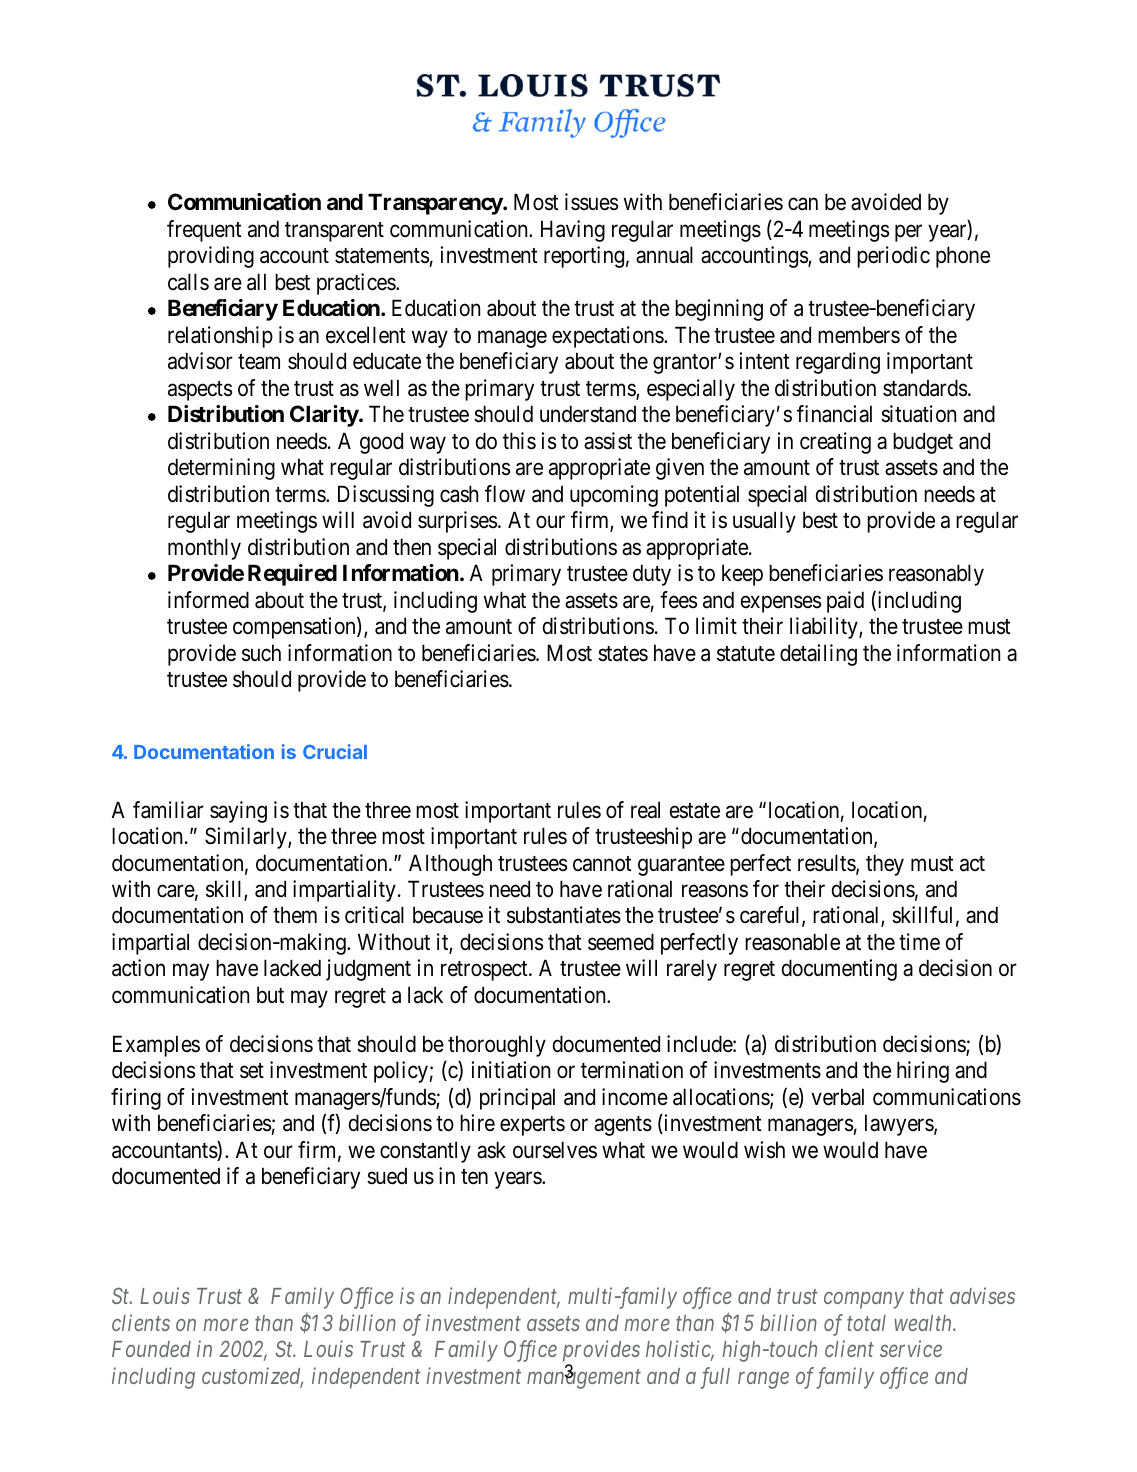 This page has height=1472, width=1137. I want to click on customized, so click(252, 1377).
